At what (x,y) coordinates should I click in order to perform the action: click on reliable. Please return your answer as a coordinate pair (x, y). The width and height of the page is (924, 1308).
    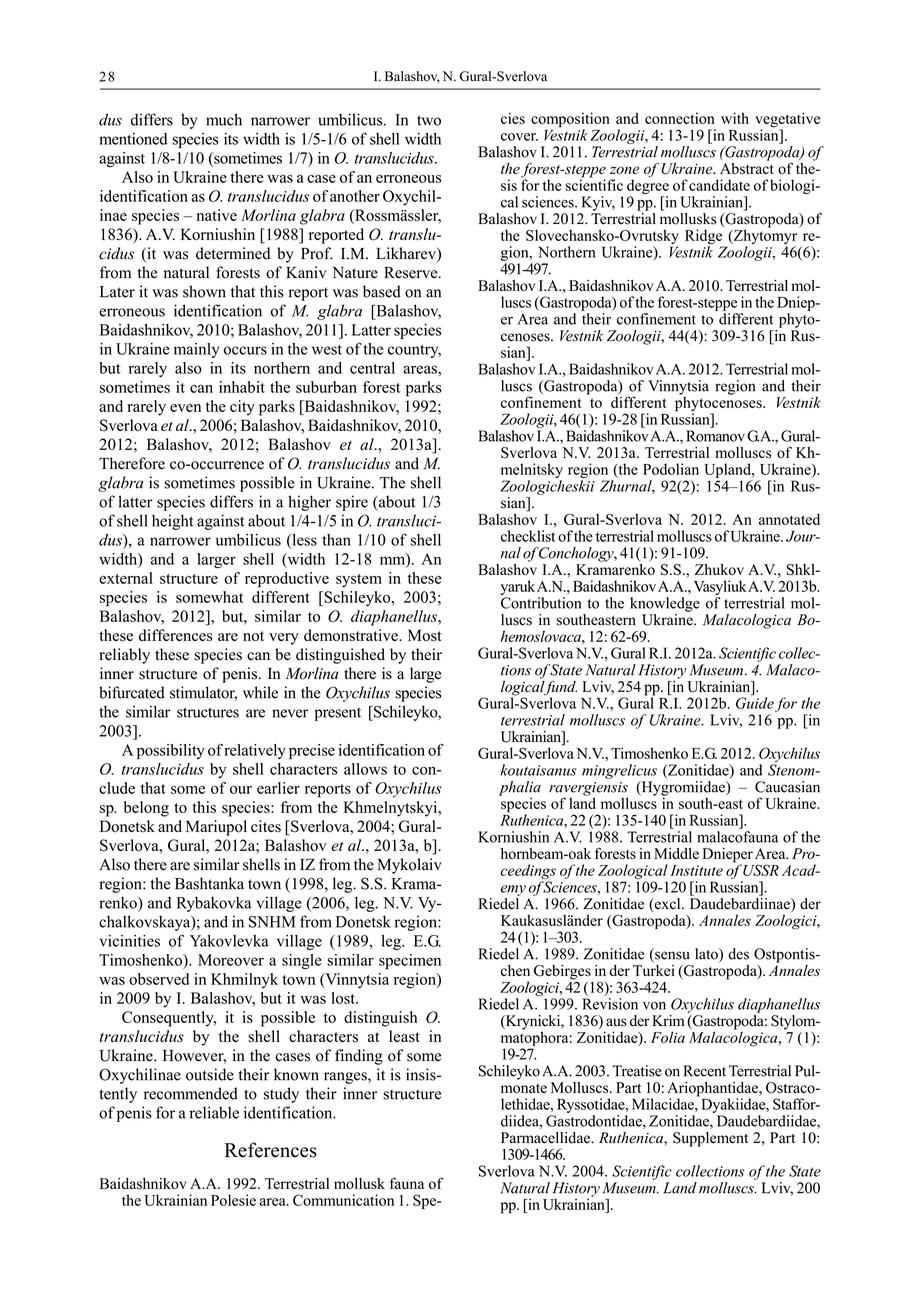
    Looking at the image, I should click on (214, 1112).
